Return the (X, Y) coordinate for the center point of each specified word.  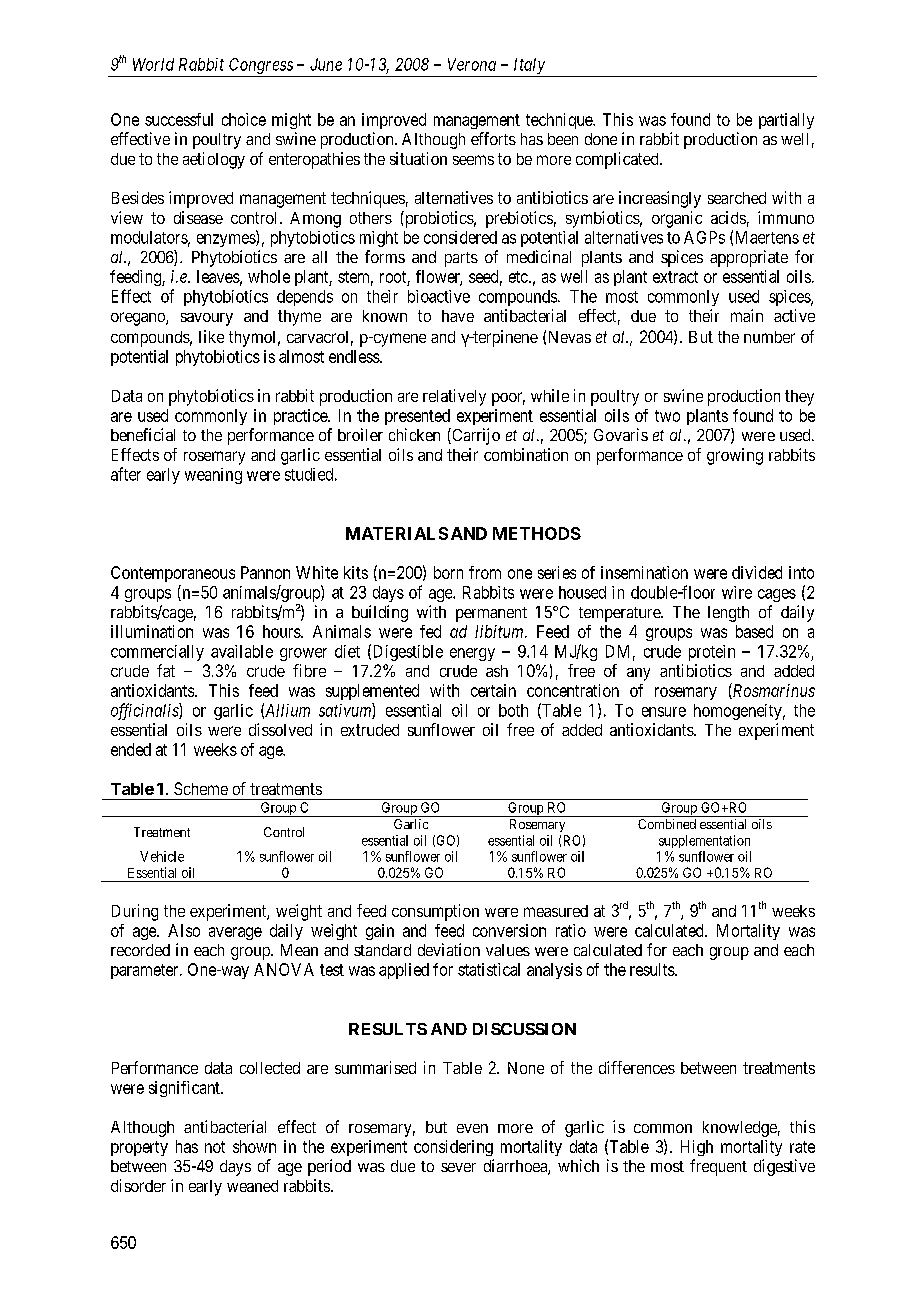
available (242, 651)
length (728, 614)
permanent (491, 614)
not (215, 1147)
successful (179, 119)
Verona (472, 64)
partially (786, 121)
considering (453, 1148)
